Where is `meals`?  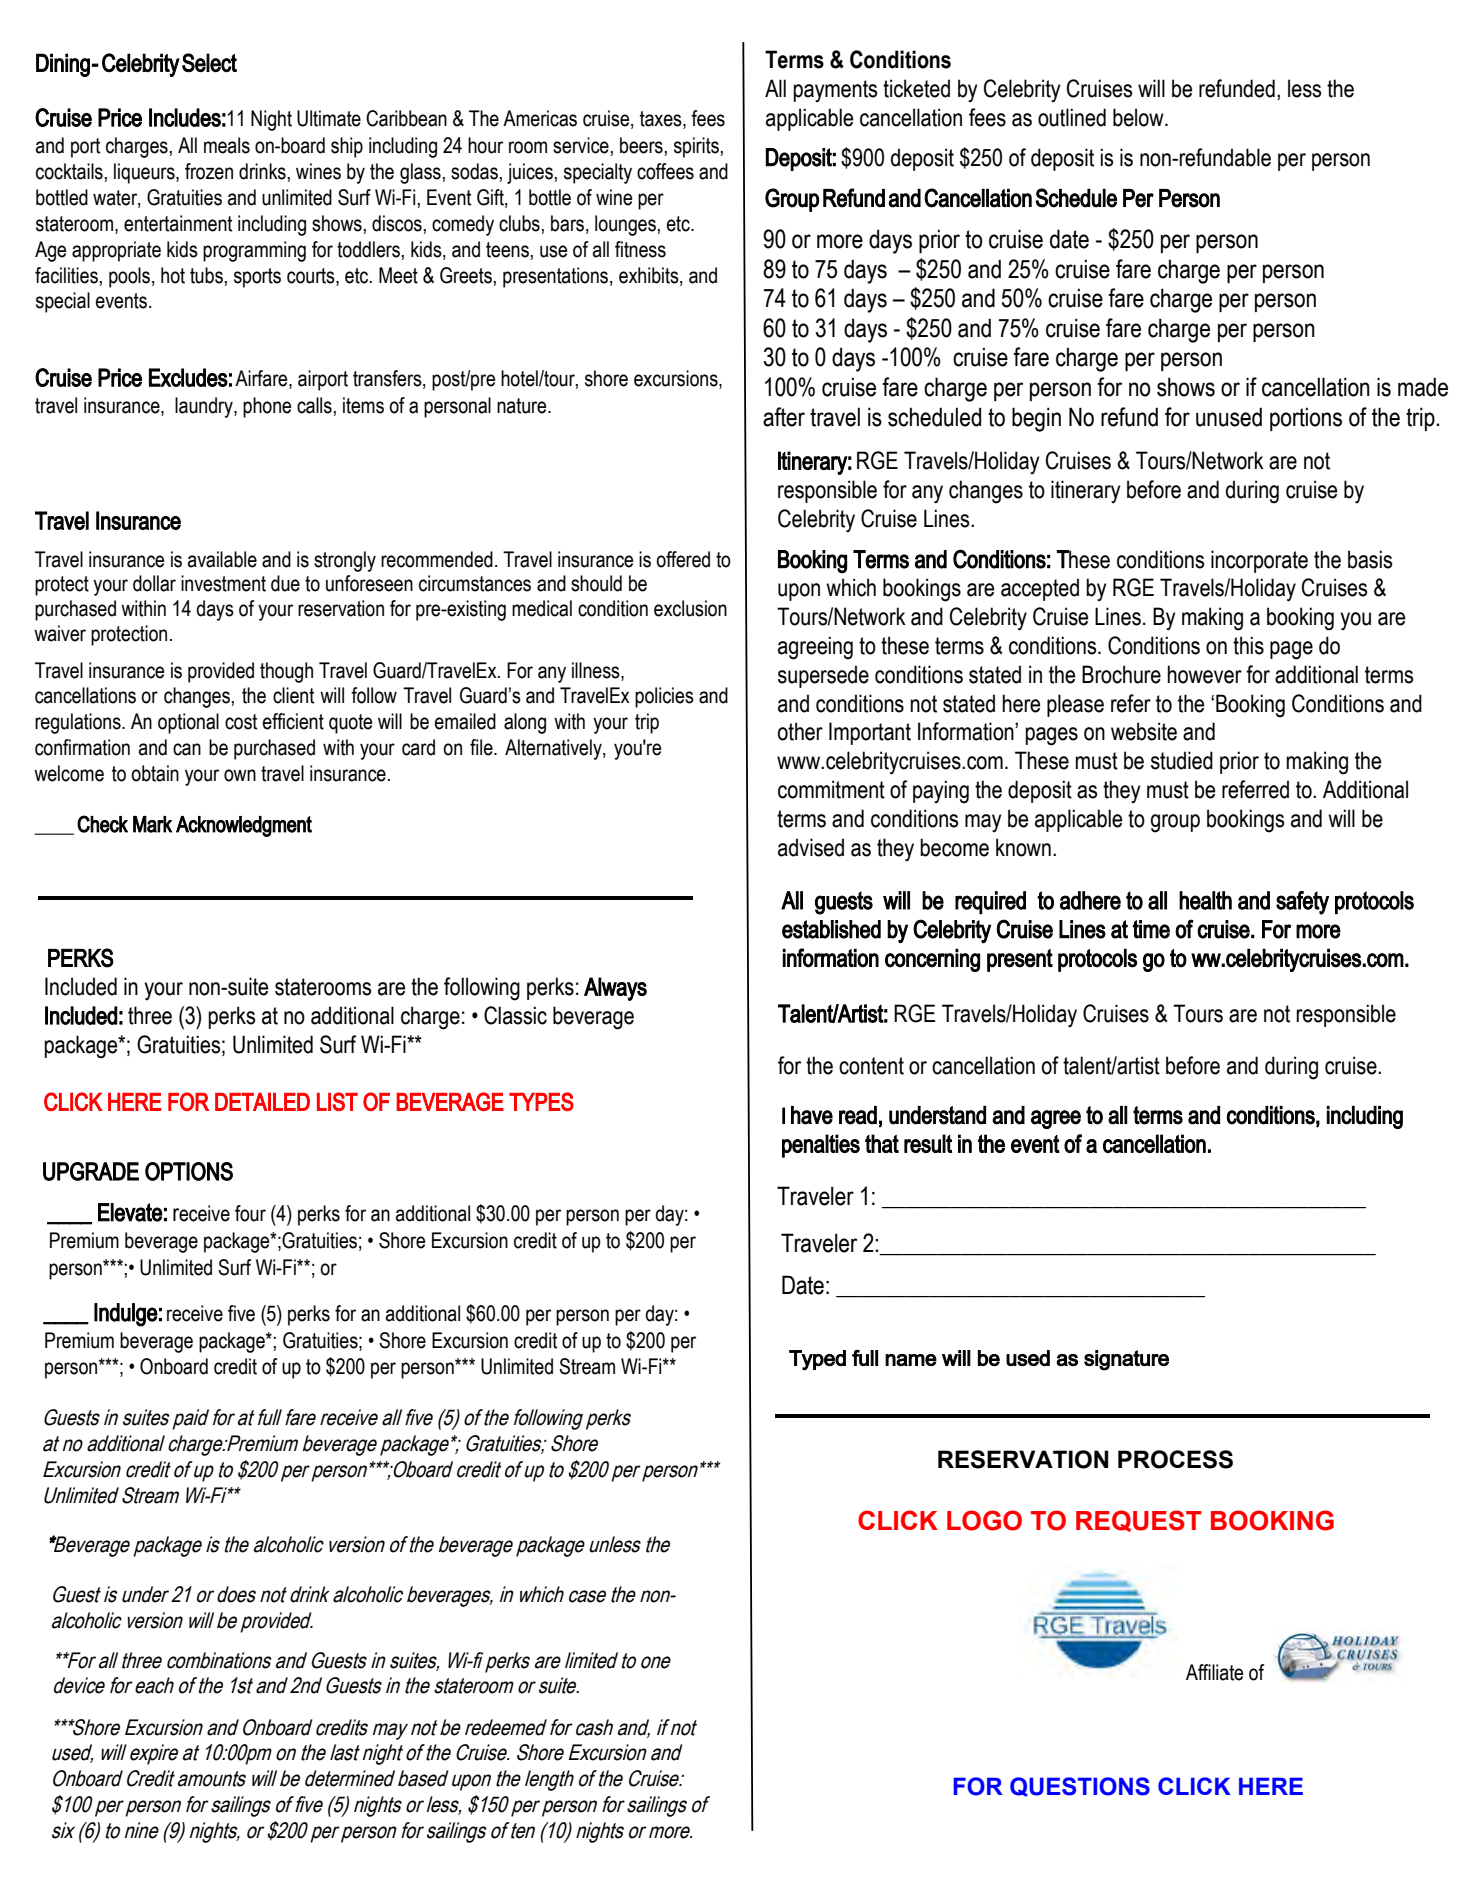 meals is located at coordinates (227, 145).
